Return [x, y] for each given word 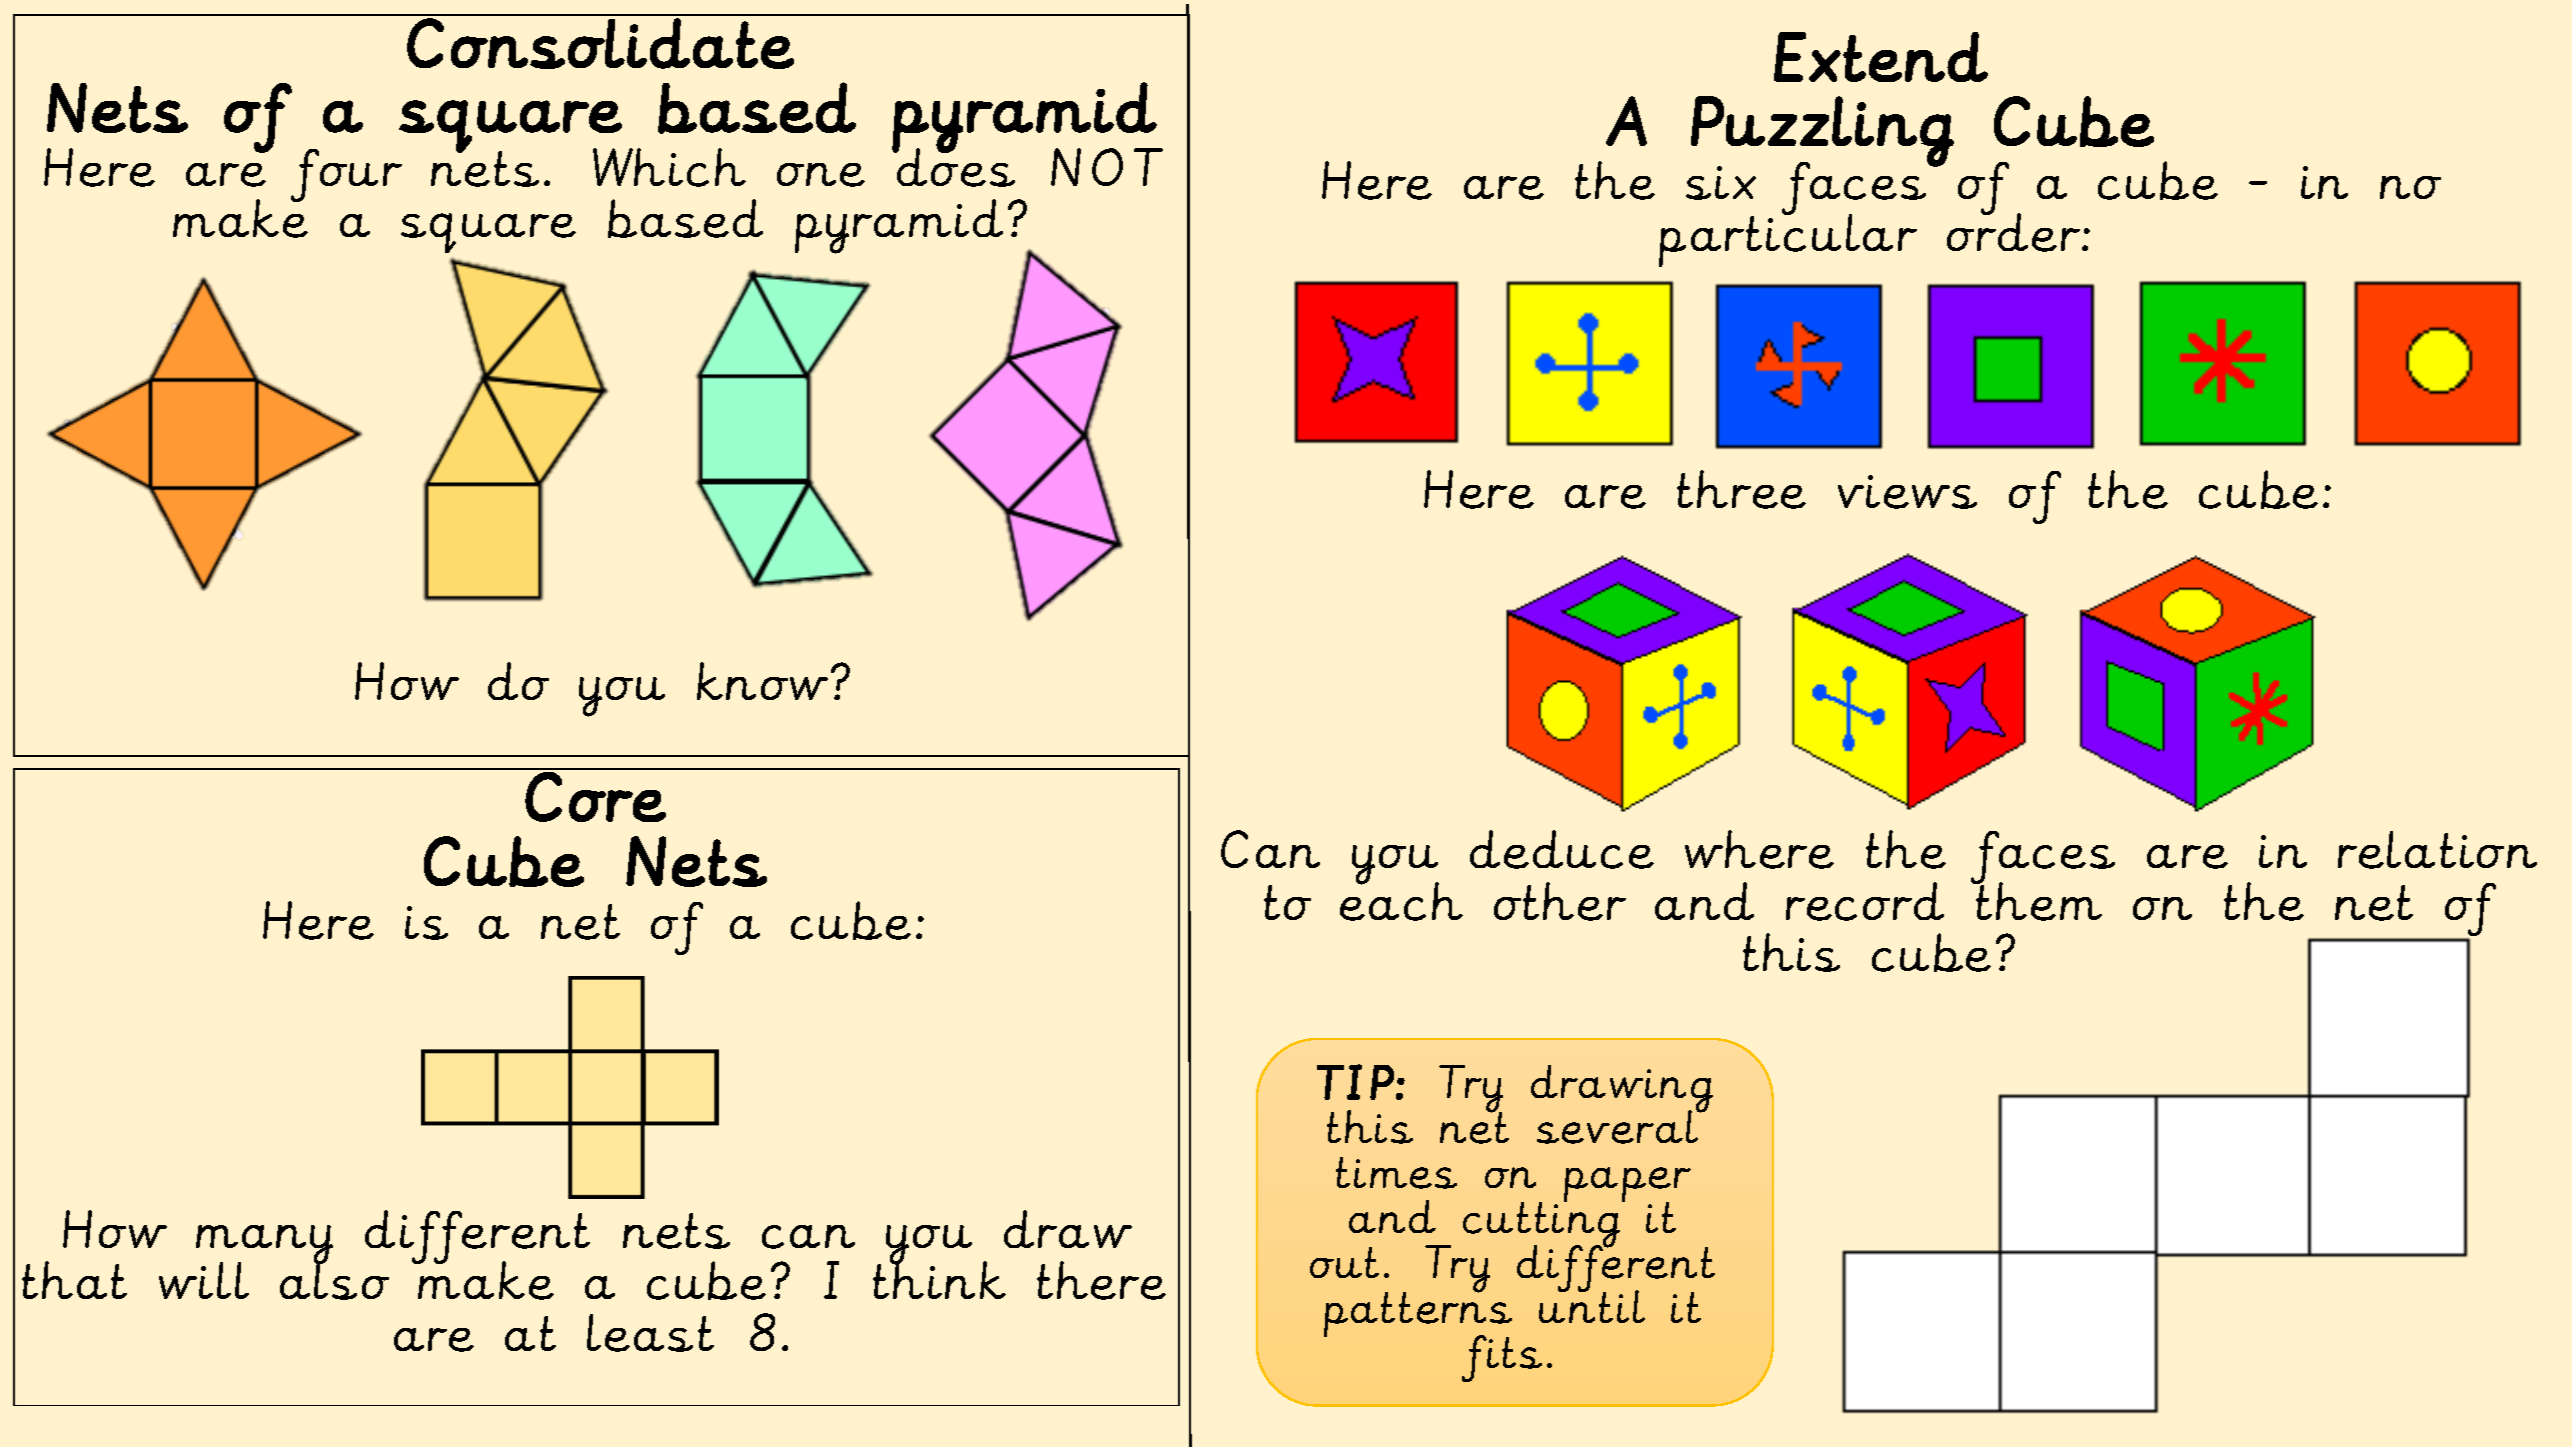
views [1907, 492]
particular [1788, 239]
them [2038, 900]
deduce [1562, 849]
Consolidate [600, 43]
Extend [1881, 57]
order [2013, 231]
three [1741, 489]
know [762, 681]
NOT [1107, 167]
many [264, 1246]
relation [2437, 850]
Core [595, 797]
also [334, 1280]
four [346, 175]
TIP [1355, 1082]
